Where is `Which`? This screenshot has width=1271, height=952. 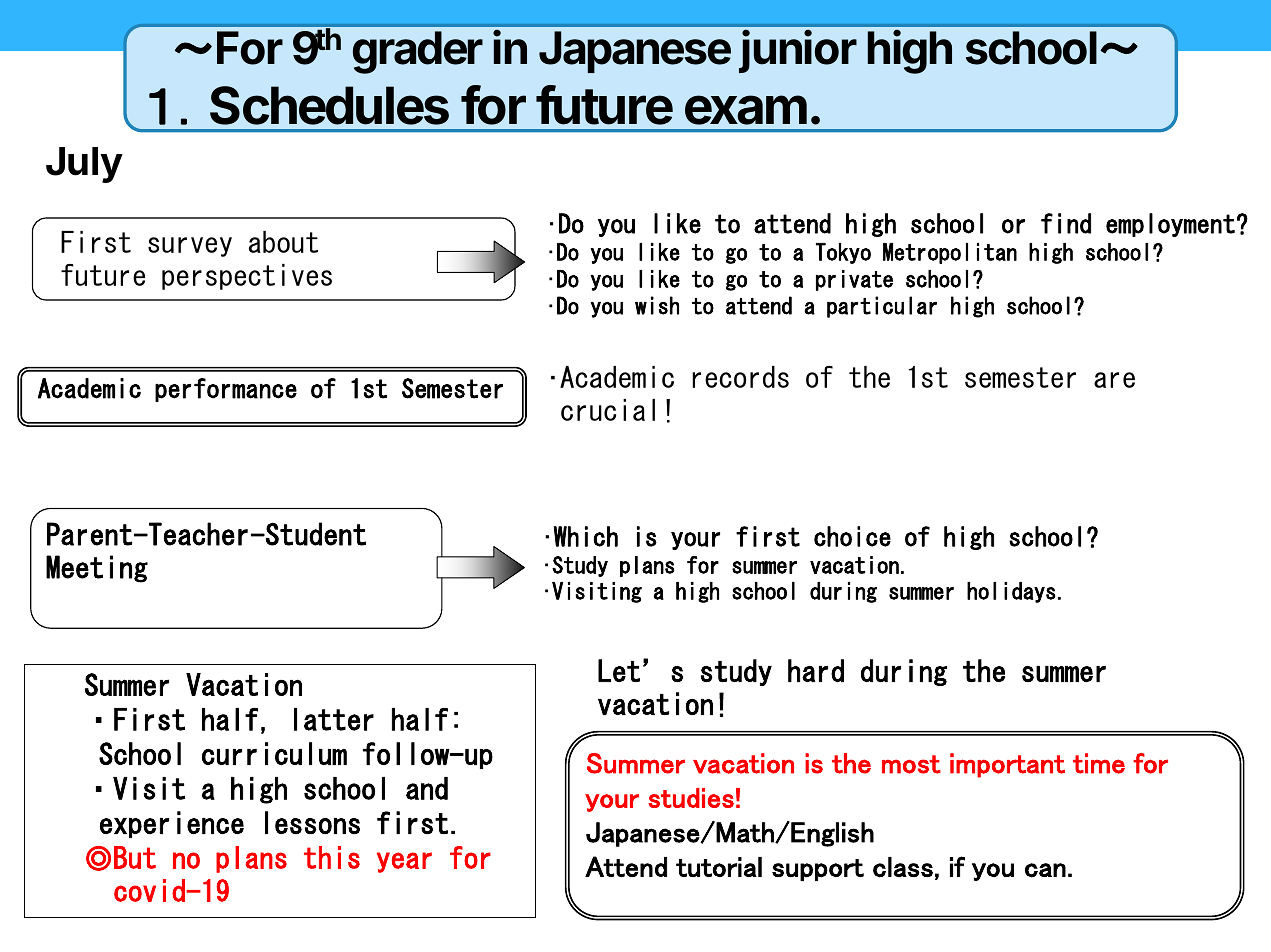 Which is located at coordinates (586, 536).
